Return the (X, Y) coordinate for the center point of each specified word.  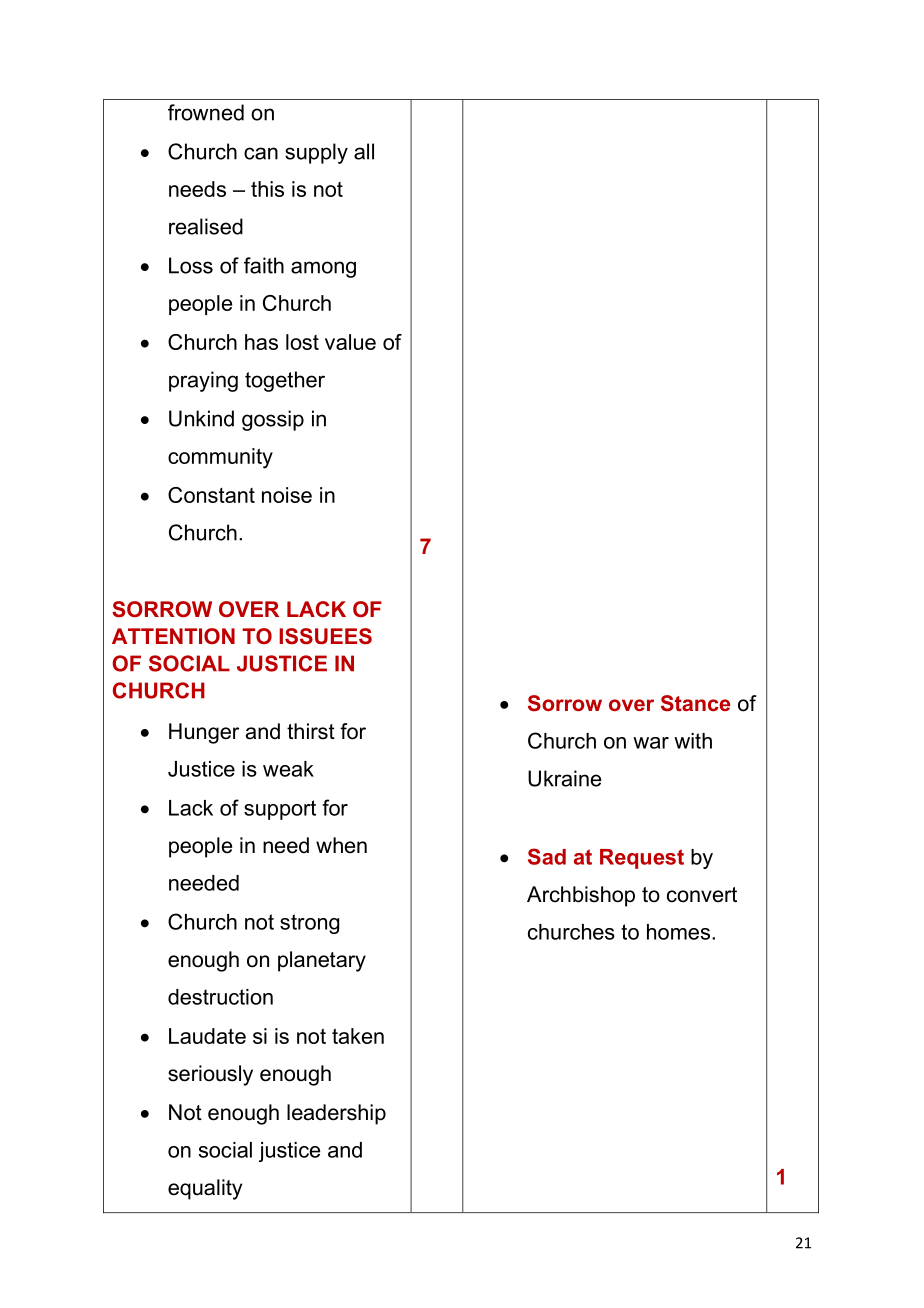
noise (287, 495)
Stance (695, 703)
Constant (211, 495)
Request (642, 859)
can (261, 153)
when (341, 845)
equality (205, 1189)
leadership (336, 1114)
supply (316, 153)
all (364, 151)
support (280, 810)
